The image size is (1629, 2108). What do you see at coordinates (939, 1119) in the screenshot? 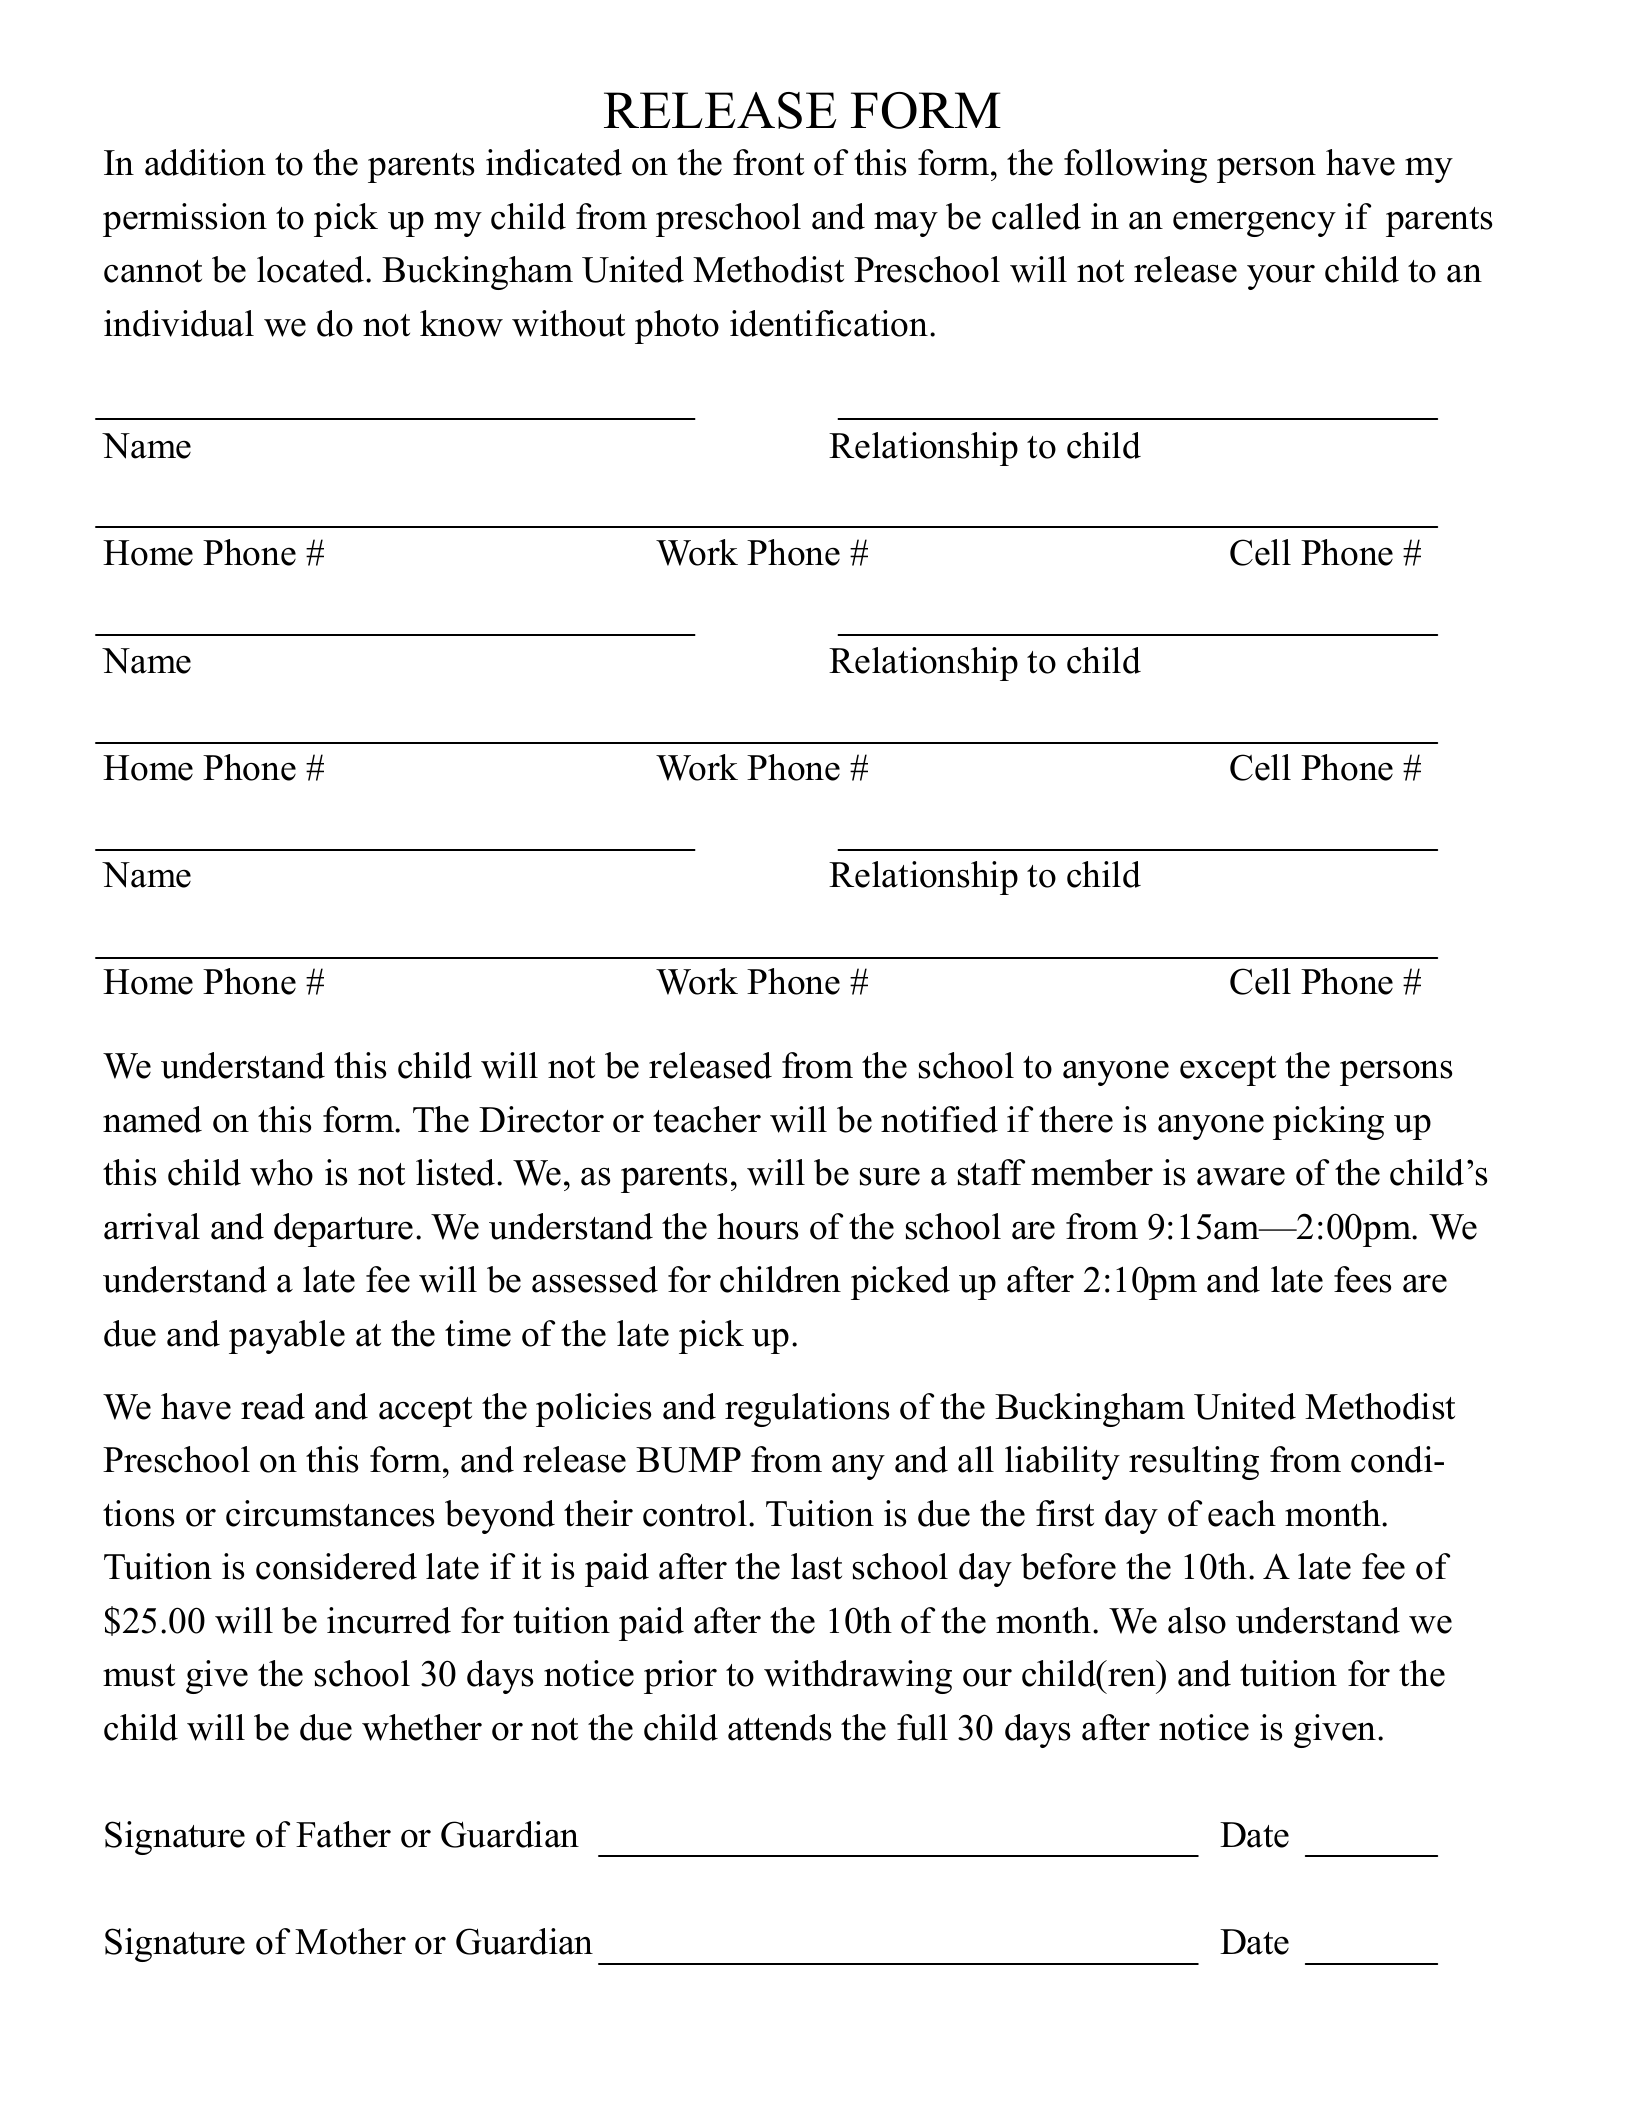
I see `notified` at bounding box center [939, 1119].
